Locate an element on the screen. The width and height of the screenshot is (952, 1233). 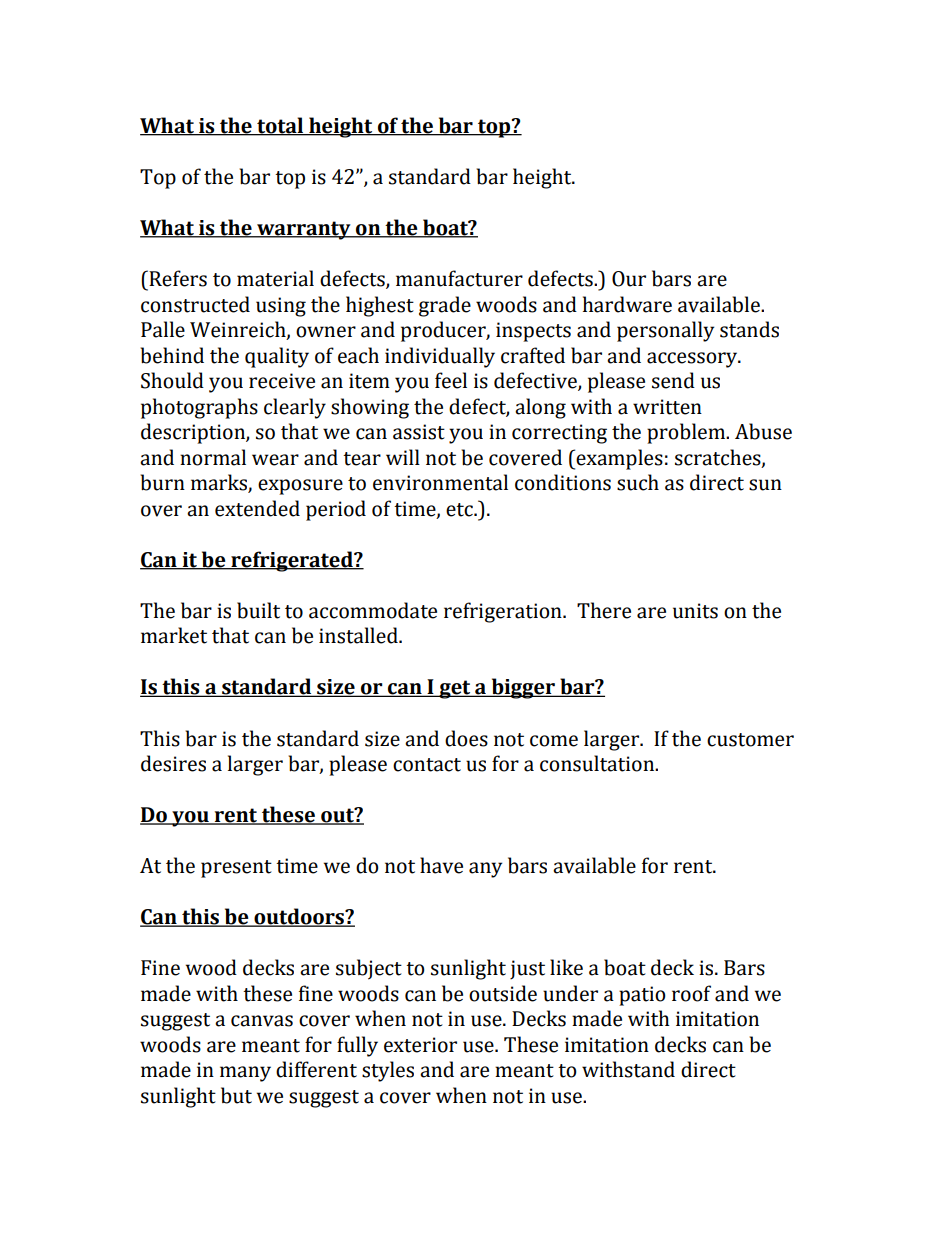
manufacturer is located at coordinates (459, 278).
